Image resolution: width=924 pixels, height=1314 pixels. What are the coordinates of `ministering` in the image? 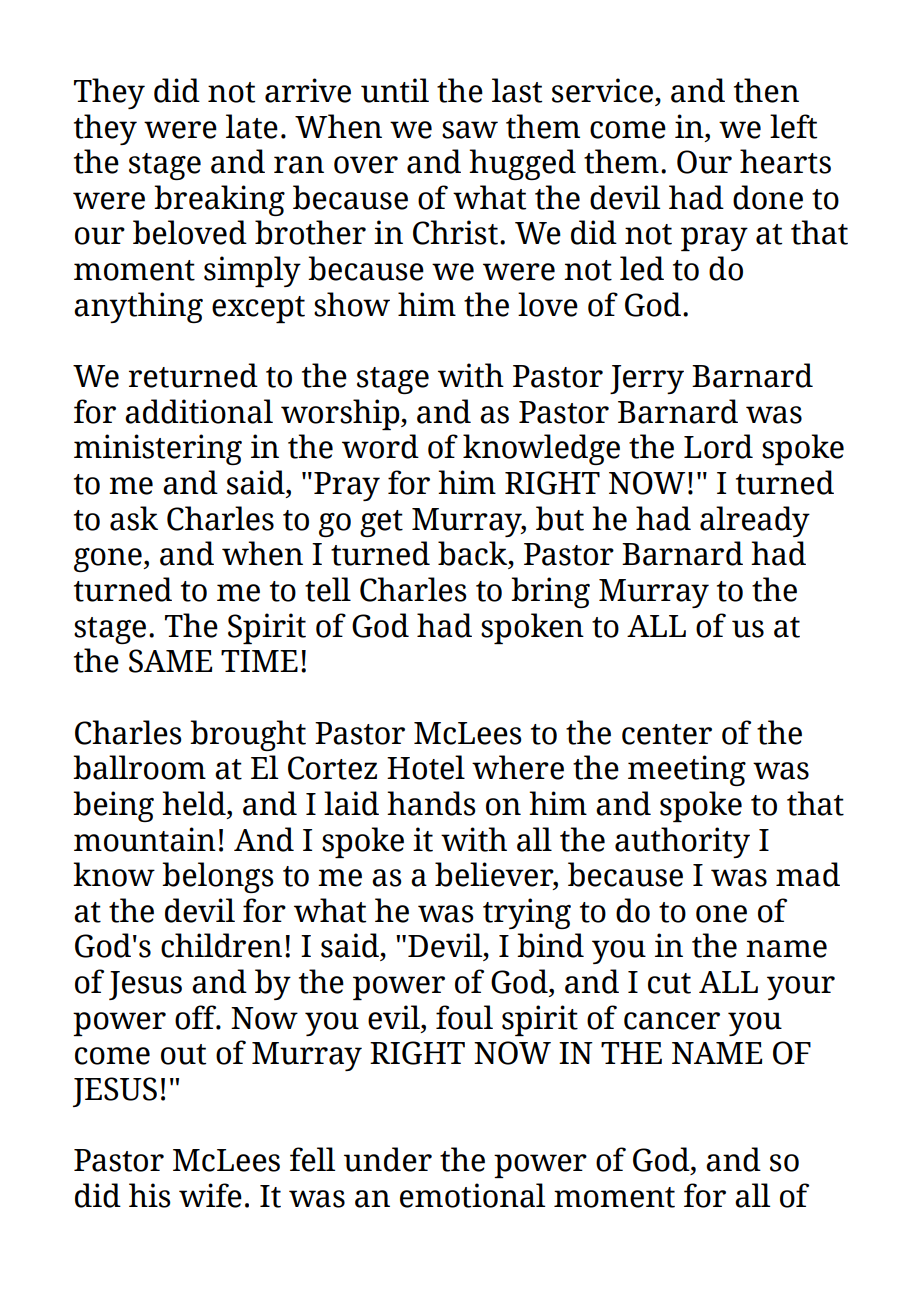 It's located at (158, 449).
